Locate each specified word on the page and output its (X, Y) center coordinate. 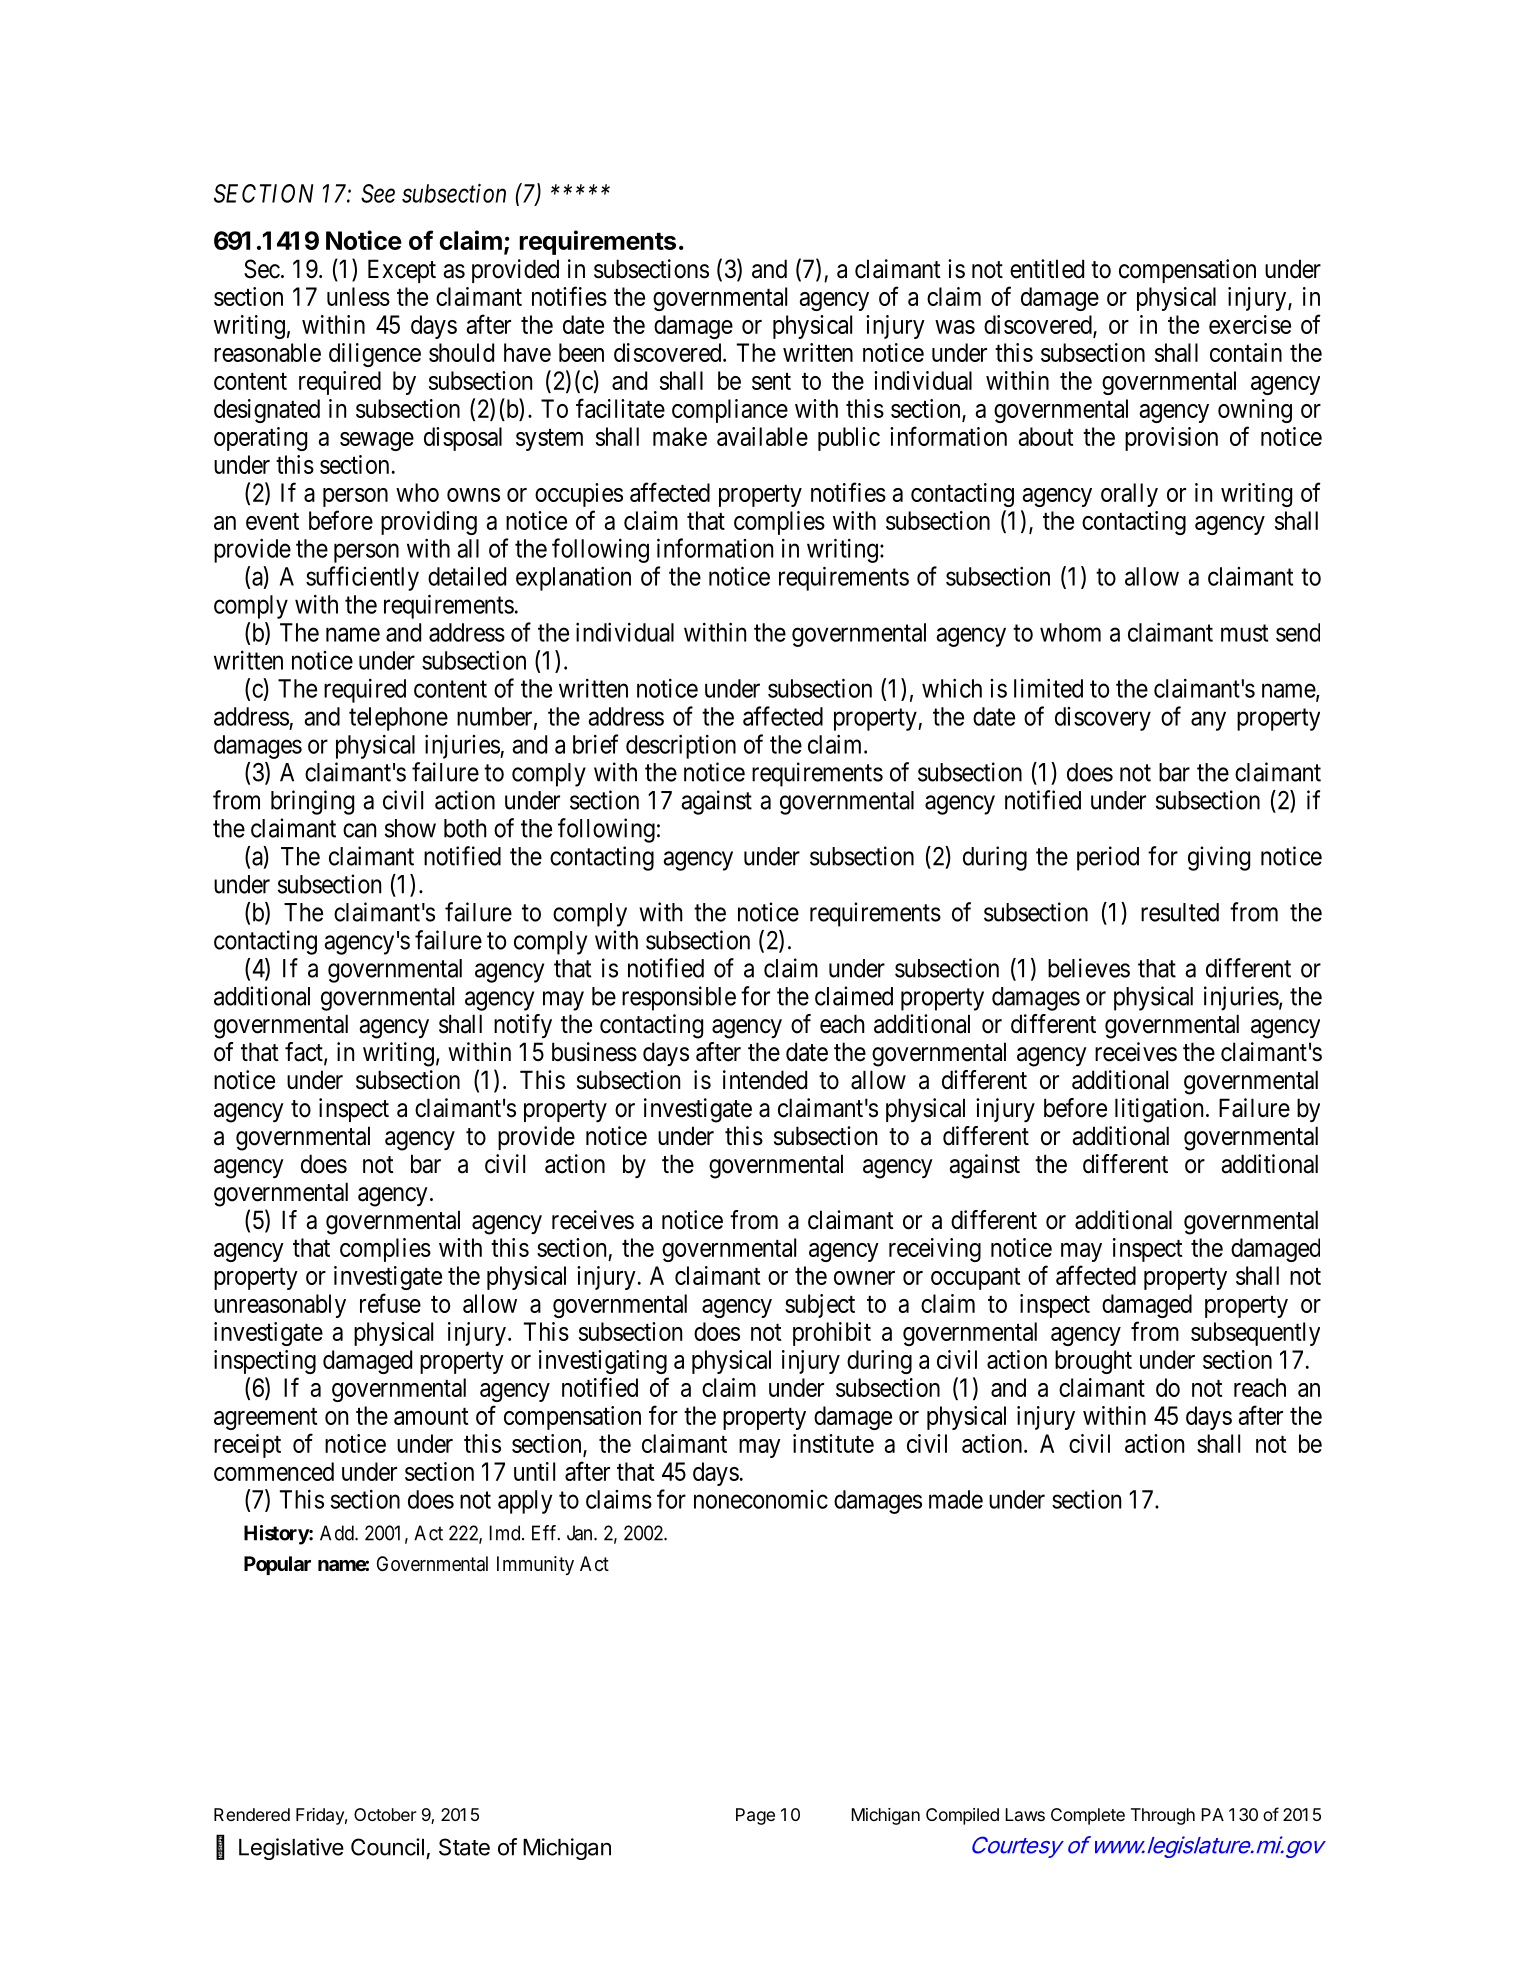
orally (1129, 495)
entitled (1047, 269)
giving (1219, 858)
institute (833, 1443)
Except (402, 271)
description (681, 746)
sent (771, 381)
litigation (1159, 1110)
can (359, 830)
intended (765, 1080)
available (762, 436)
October (385, 1814)
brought (1093, 1362)
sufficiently (362, 578)
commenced (274, 1471)
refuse (390, 1303)
